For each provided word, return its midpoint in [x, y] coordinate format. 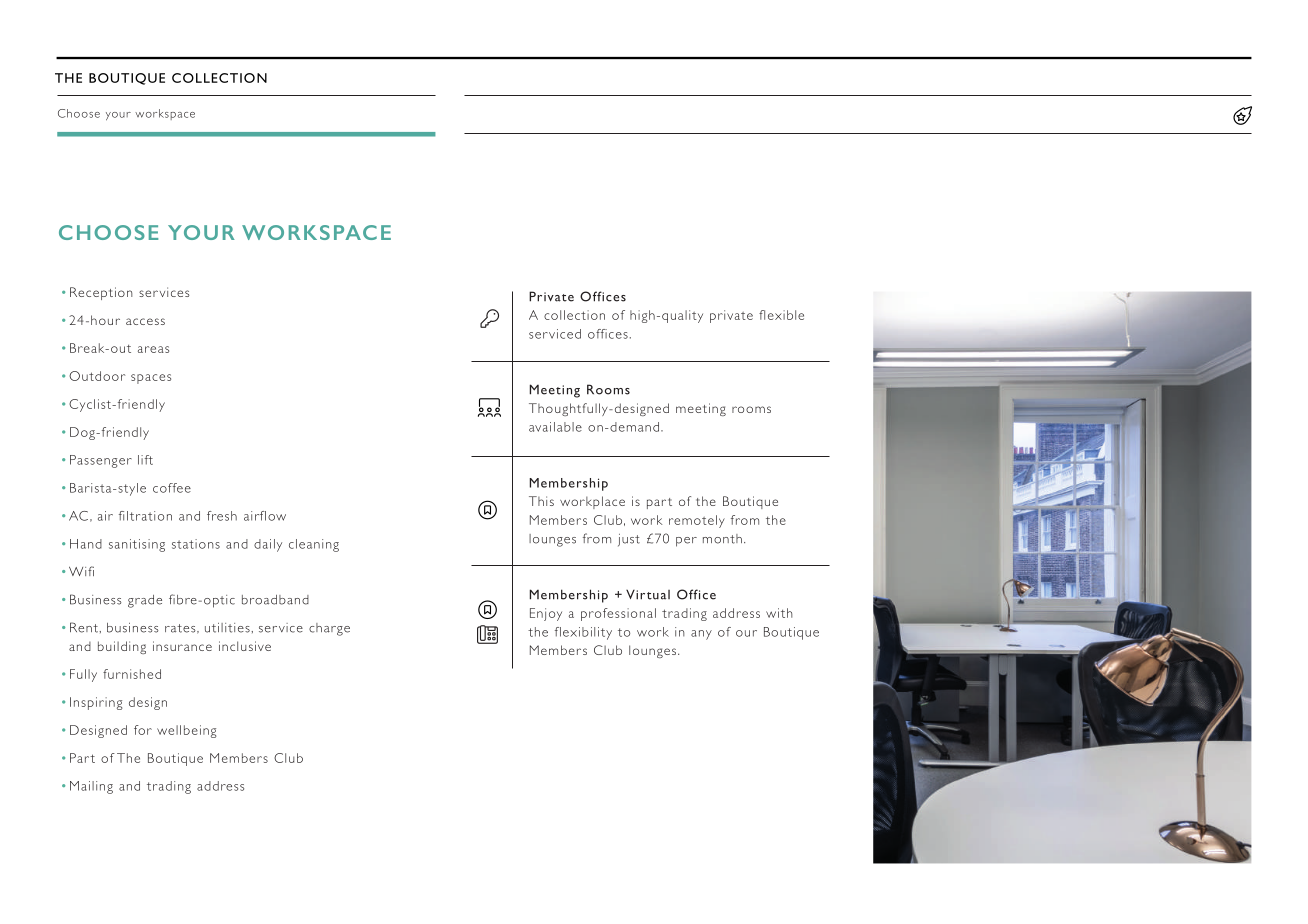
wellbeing [186, 731]
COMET [1242, 115]
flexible [781, 315]
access [145, 321]
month [722, 539]
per [686, 542]
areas [153, 349]
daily [268, 545]
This [541, 501]
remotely [697, 521]
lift [145, 460]
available [555, 427]
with [779, 613]
